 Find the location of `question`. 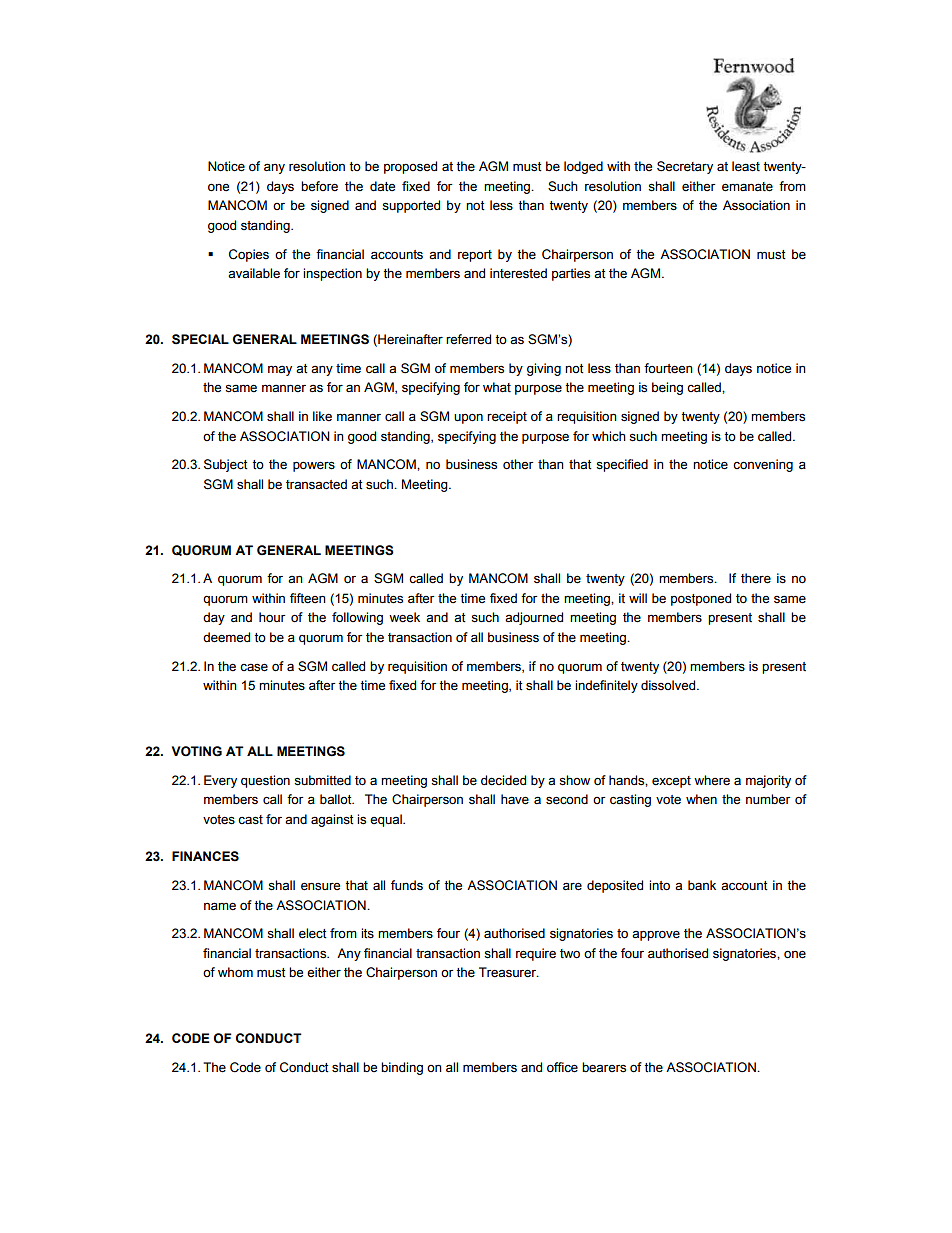

question is located at coordinates (265, 781).
